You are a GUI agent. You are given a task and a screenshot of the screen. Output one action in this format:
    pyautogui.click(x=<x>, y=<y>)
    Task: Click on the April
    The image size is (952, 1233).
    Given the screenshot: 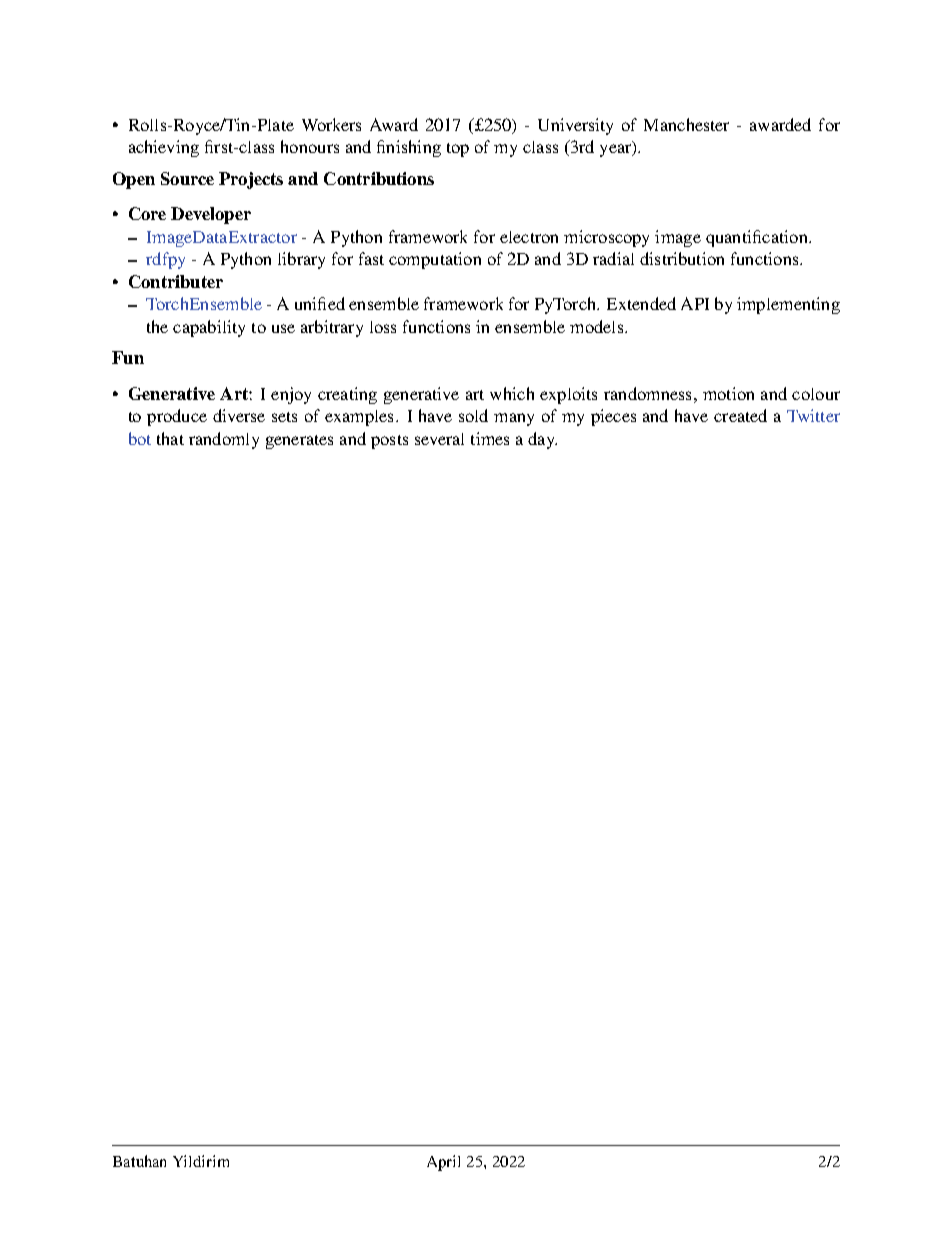 What is the action you would take?
    pyautogui.click(x=443, y=1163)
